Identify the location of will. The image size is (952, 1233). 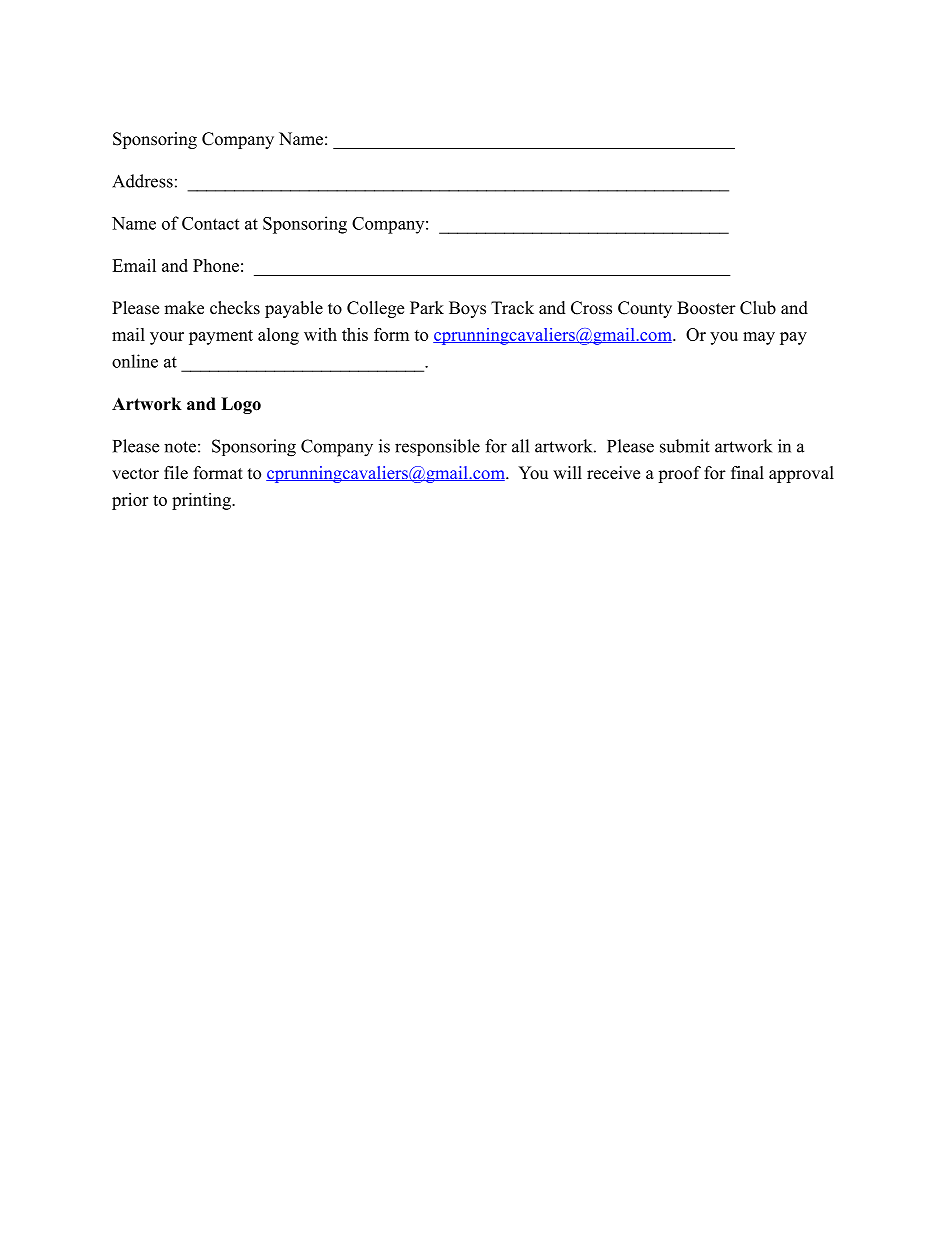
(567, 472).
